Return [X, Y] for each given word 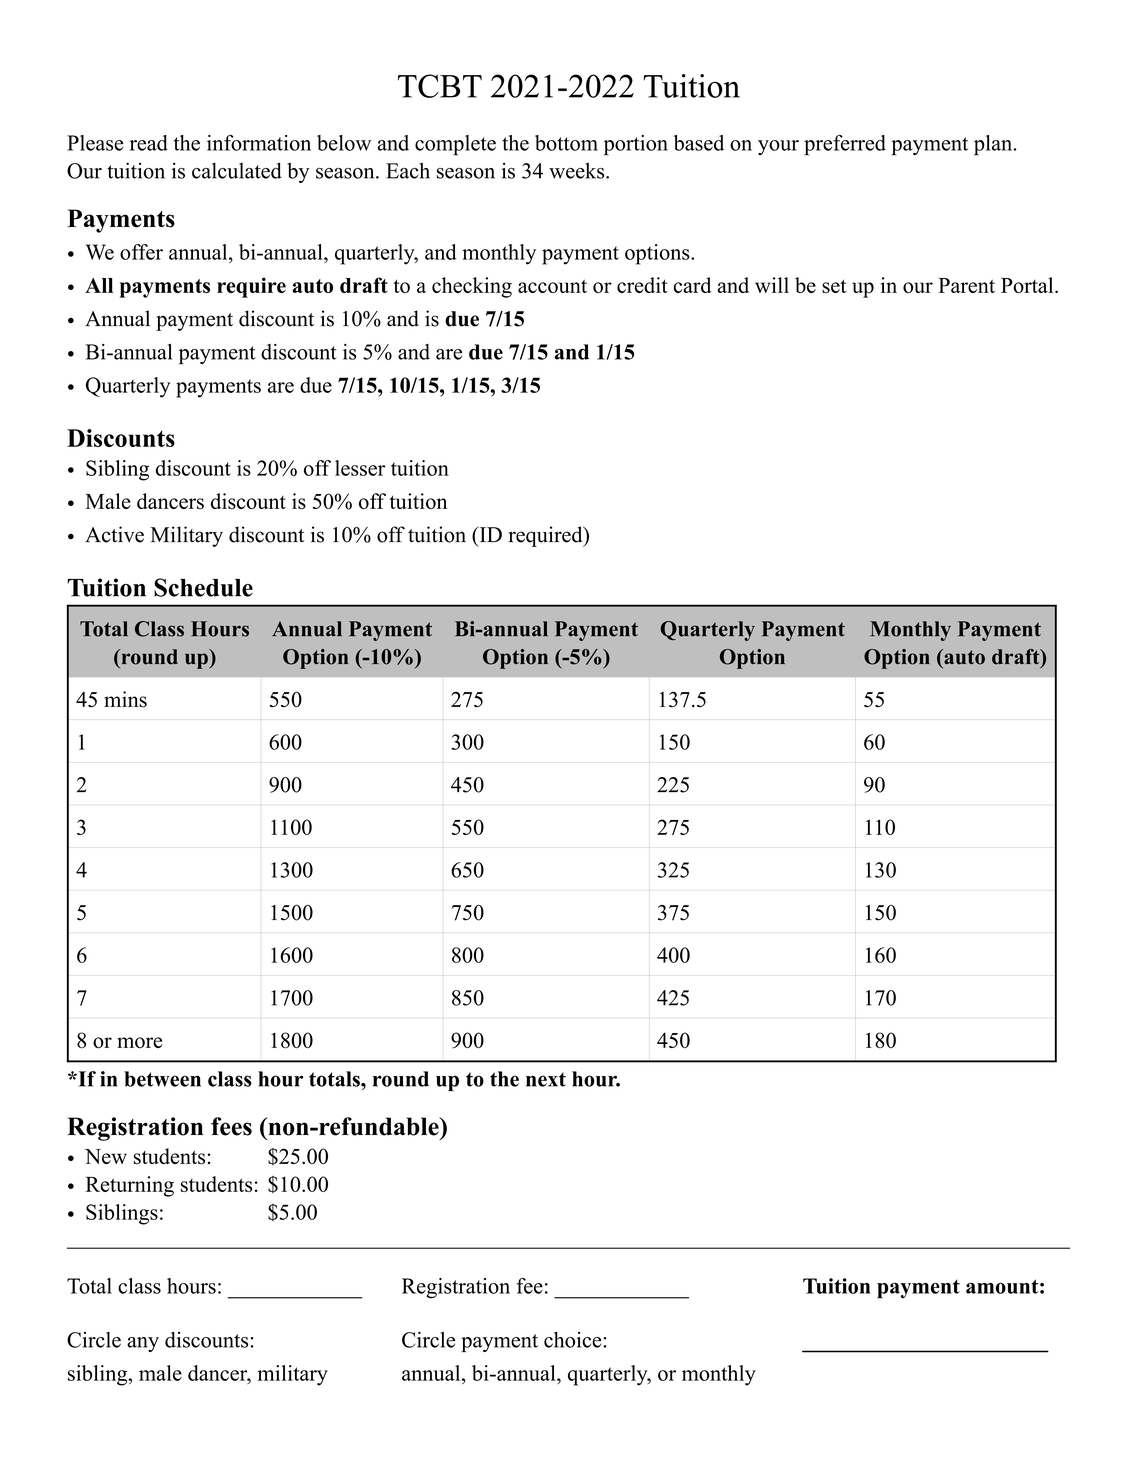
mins [125, 699]
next [546, 1079]
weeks [578, 171]
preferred [845, 145]
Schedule [203, 587]
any [143, 1344]
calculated [237, 170]
